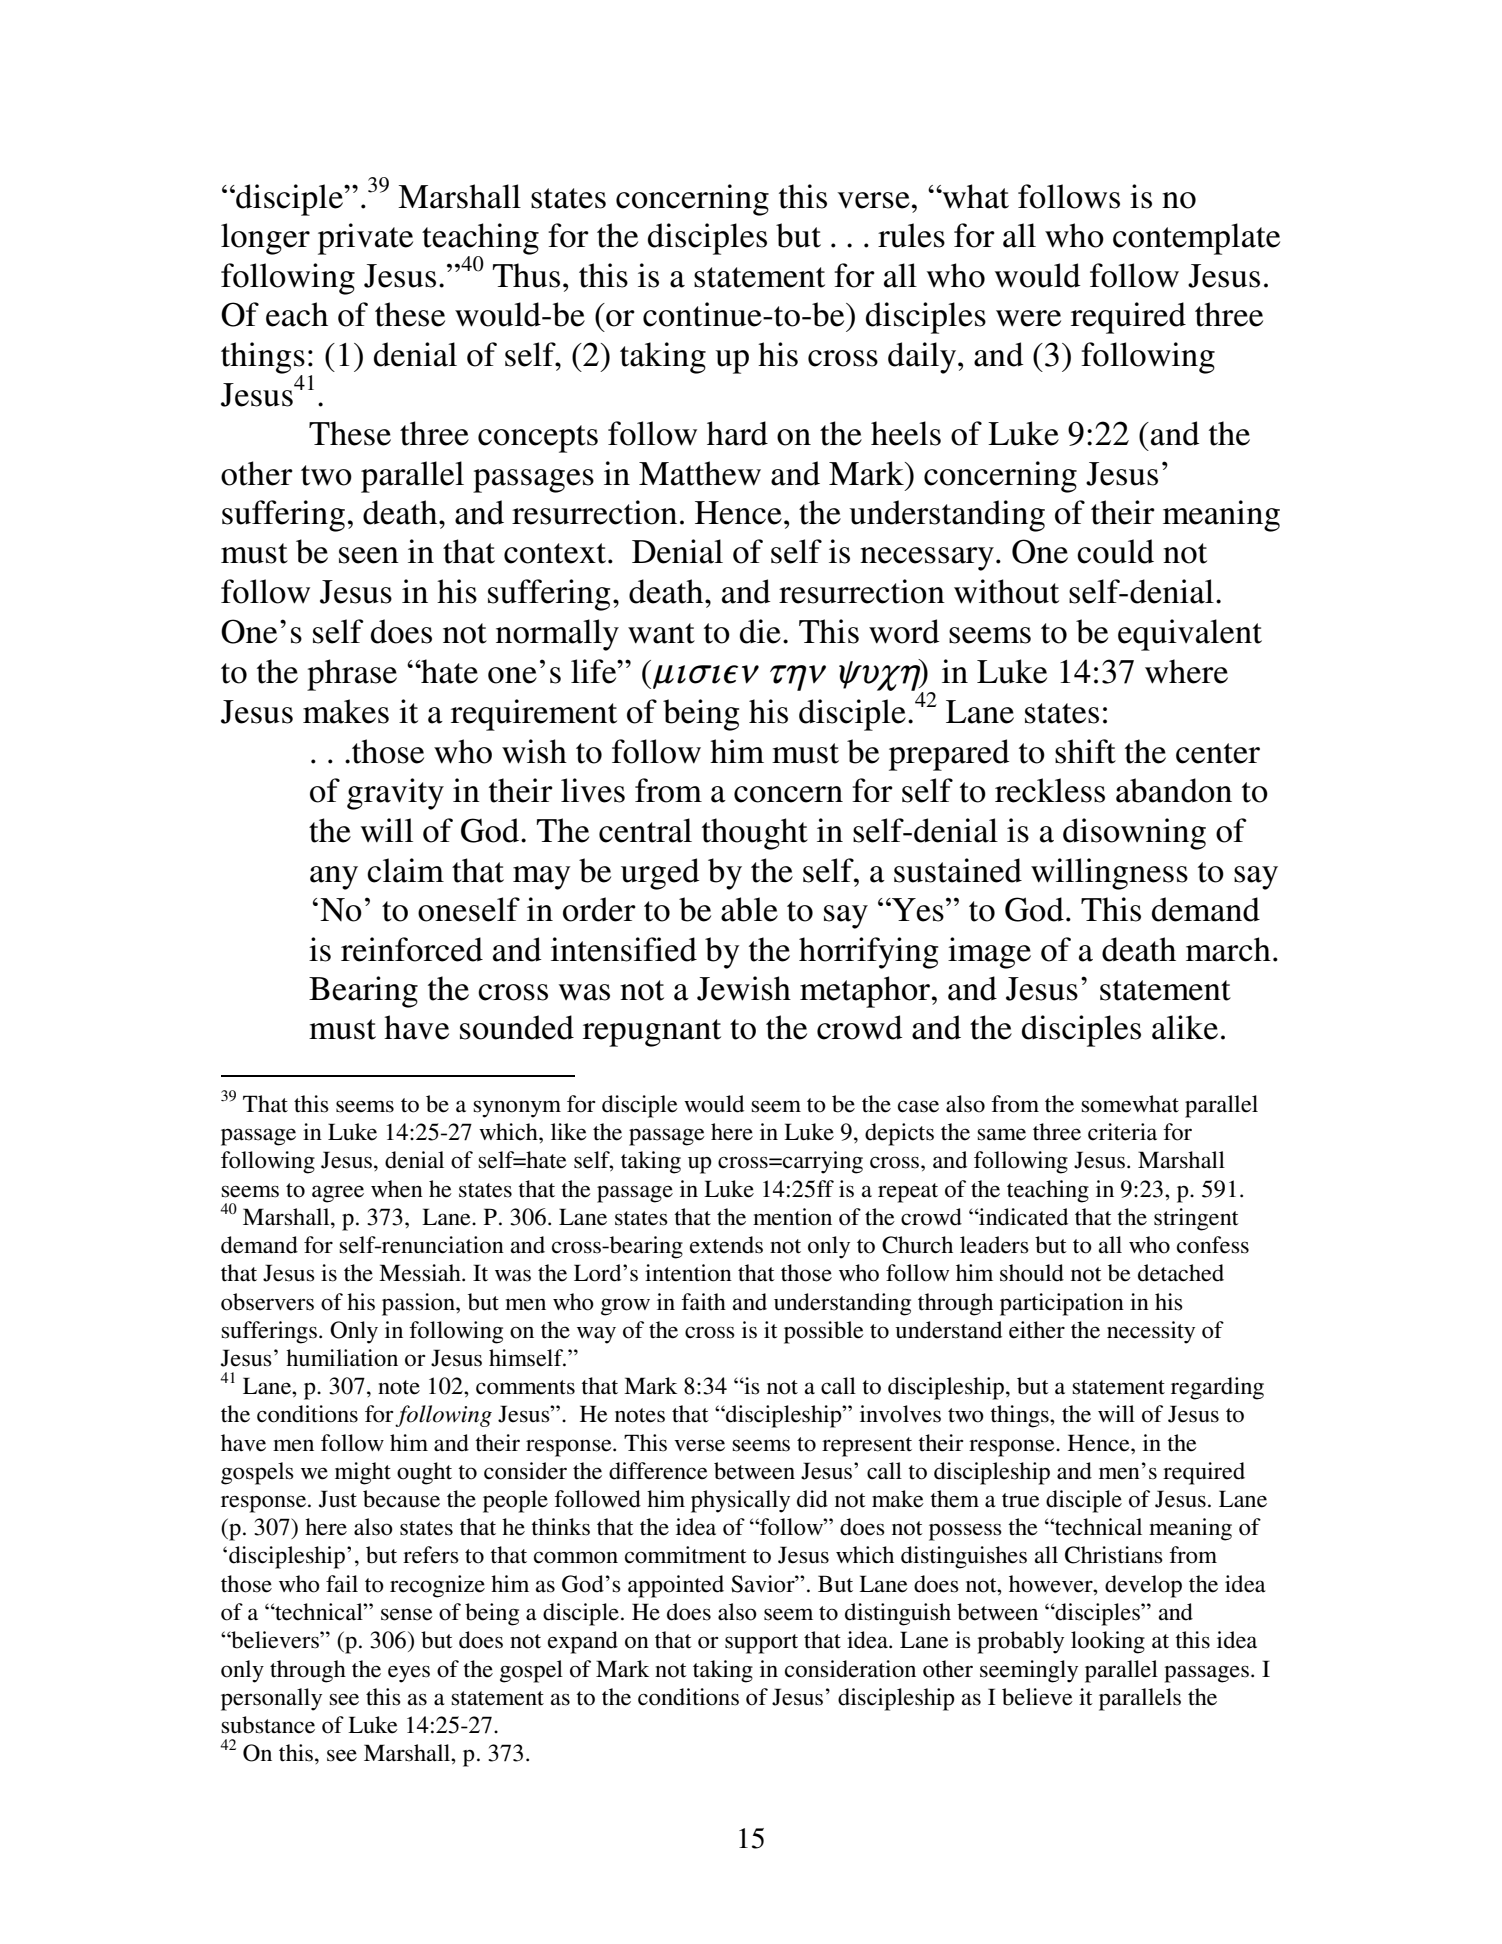 Image resolution: width=1502 pixels, height=1944 pixels. Describe the element at coordinates (1196, 1219) in the document. I see `stringent` at that location.
